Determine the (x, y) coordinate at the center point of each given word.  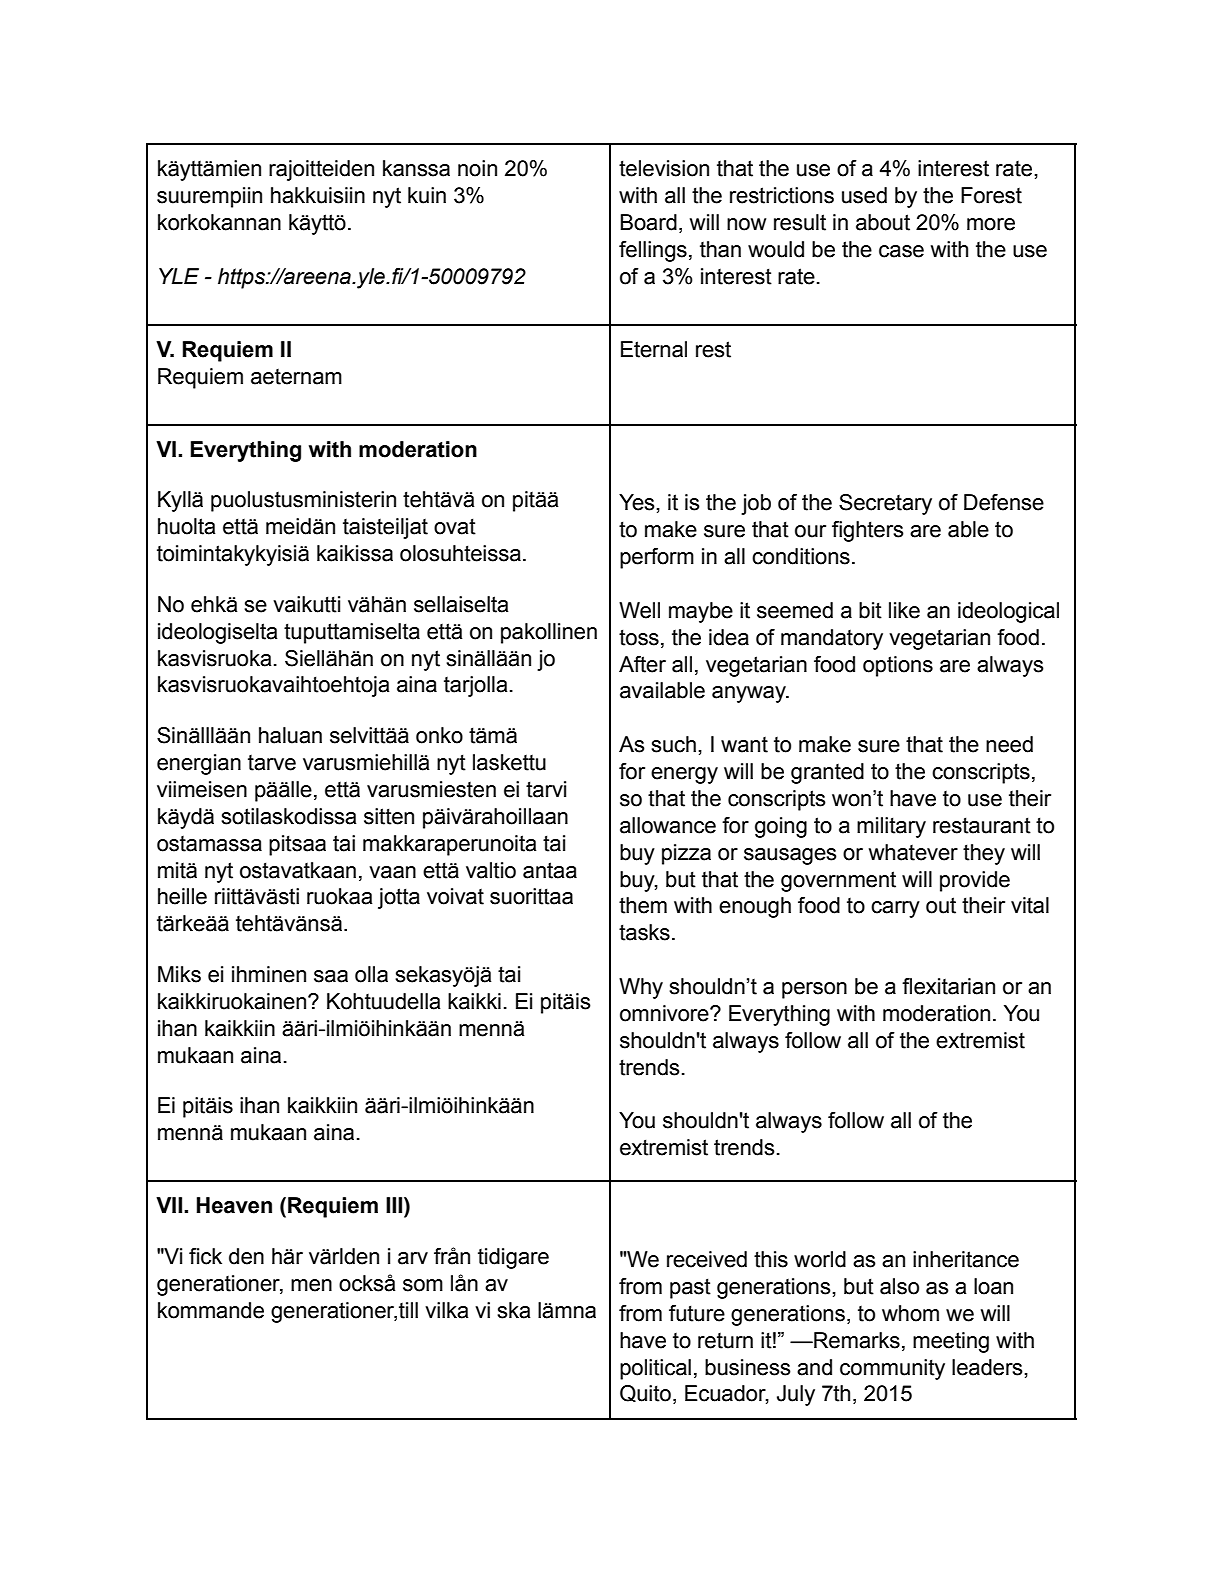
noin (477, 168)
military (891, 827)
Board (649, 222)
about (883, 222)
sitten (389, 816)
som (423, 1285)
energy (684, 775)
